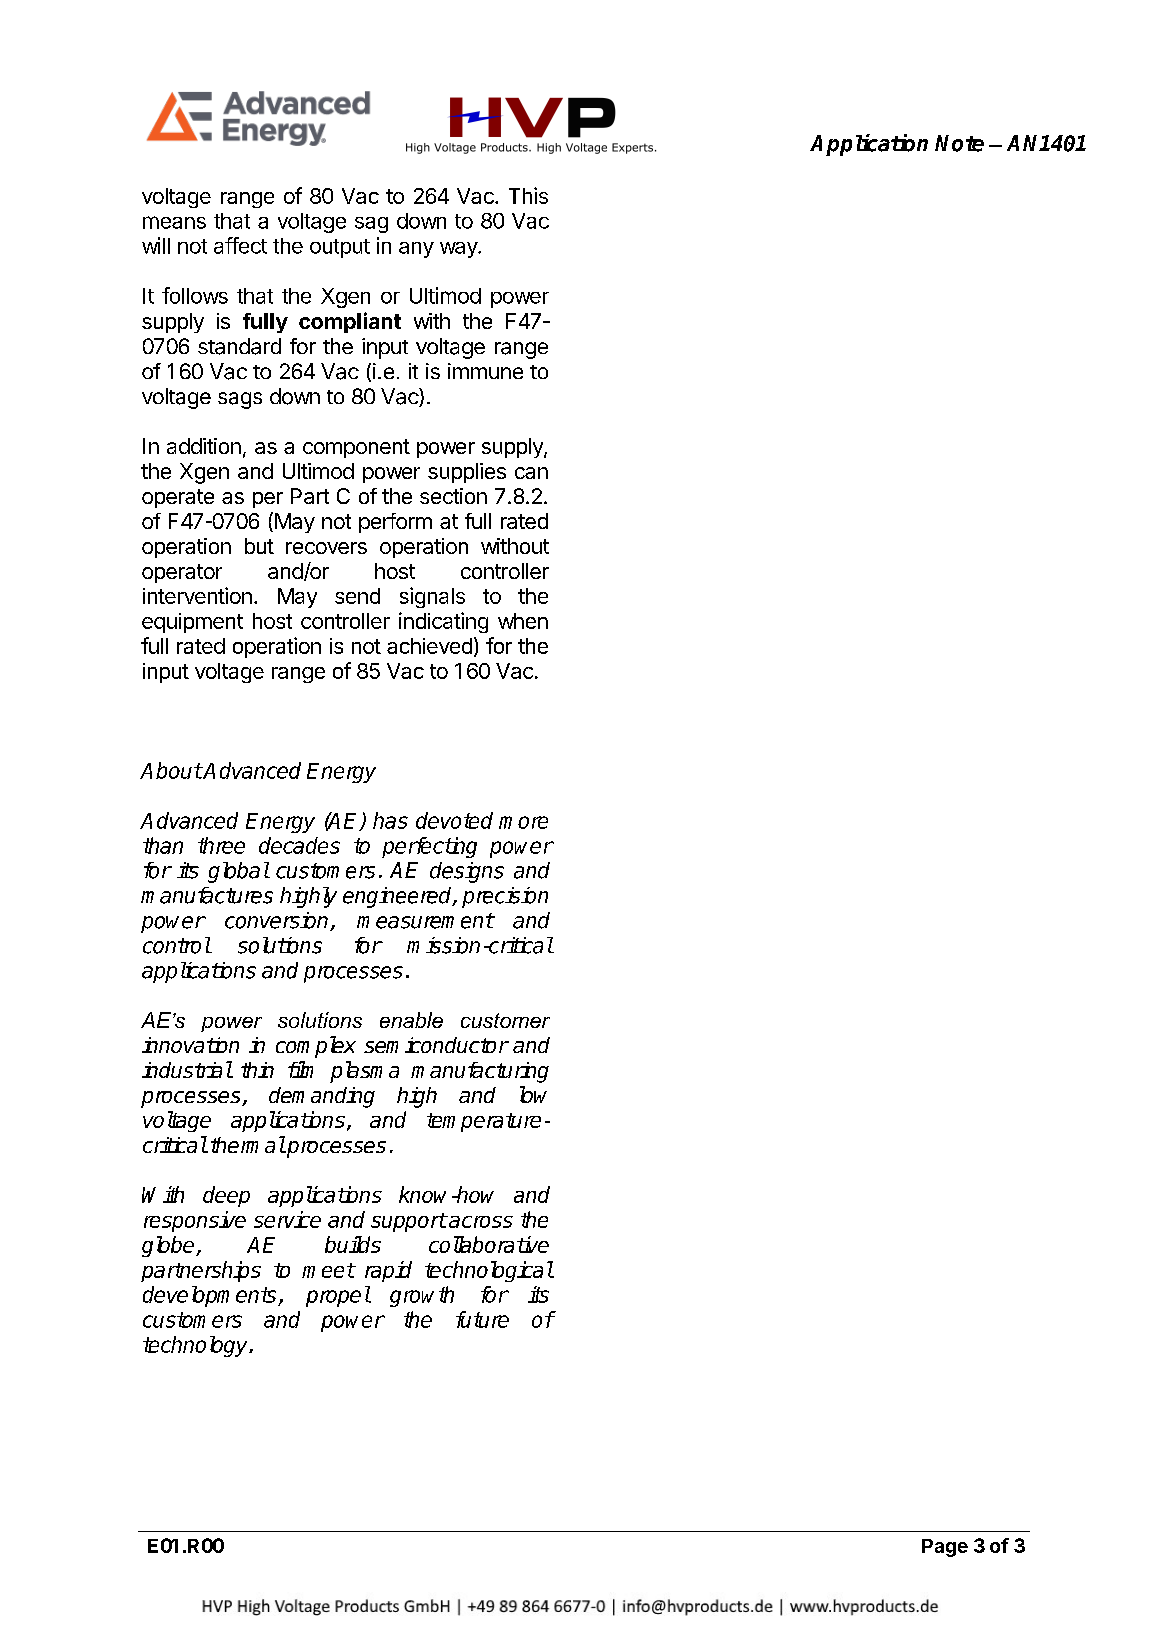 The height and width of the screenshot is (1651, 1168). What do you see at coordinates (240, 245) in the screenshot?
I see `affect` at bounding box center [240, 245].
